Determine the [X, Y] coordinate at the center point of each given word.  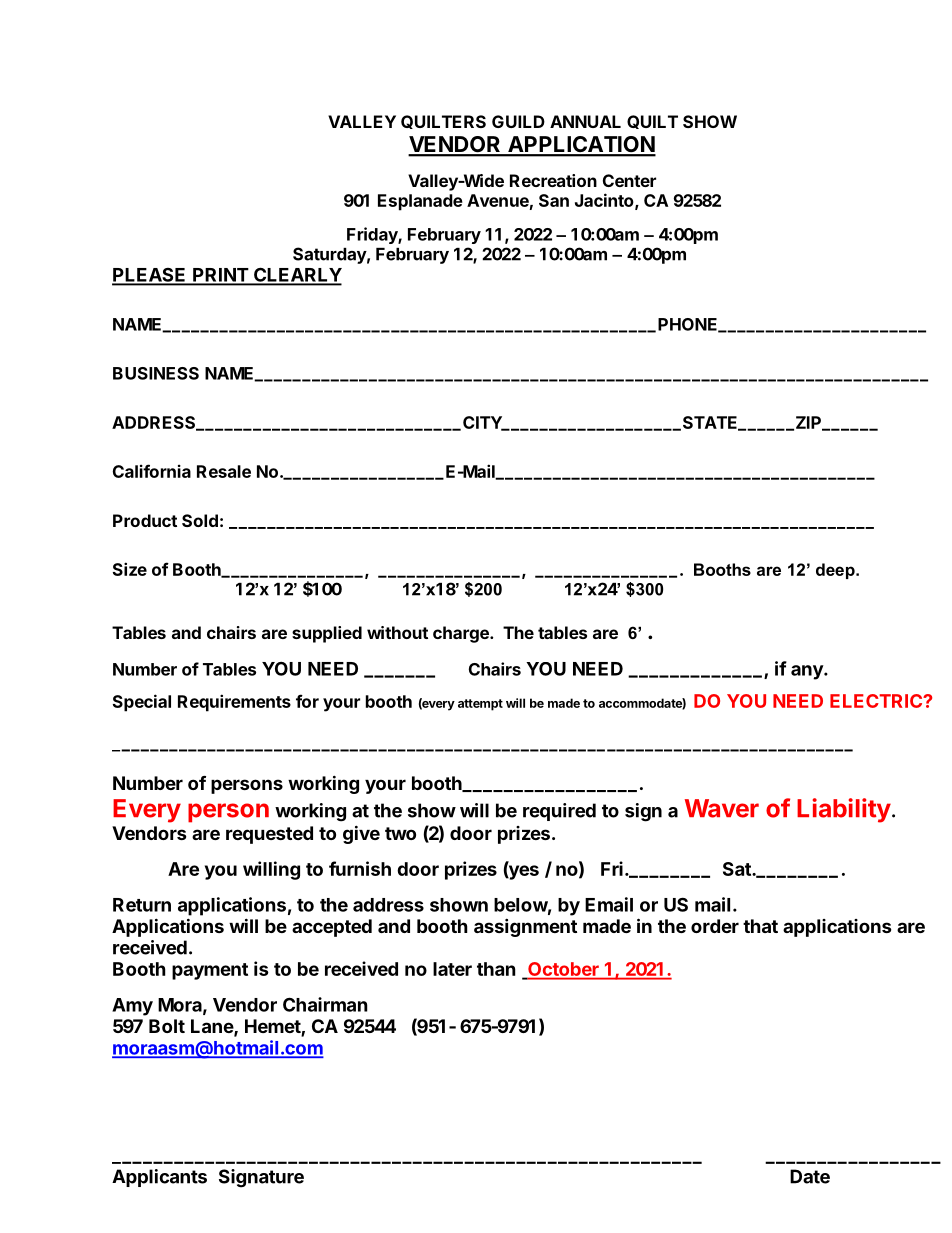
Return [142, 905]
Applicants [159, 1178]
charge [462, 634]
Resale [224, 471]
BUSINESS [156, 373]
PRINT [220, 276]
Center [629, 180]
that [760, 926]
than [496, 969]
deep [836, 571]
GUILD [518, 121]
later [452, 969]
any [808, 672]
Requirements [234, 703]
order [715, 926]
